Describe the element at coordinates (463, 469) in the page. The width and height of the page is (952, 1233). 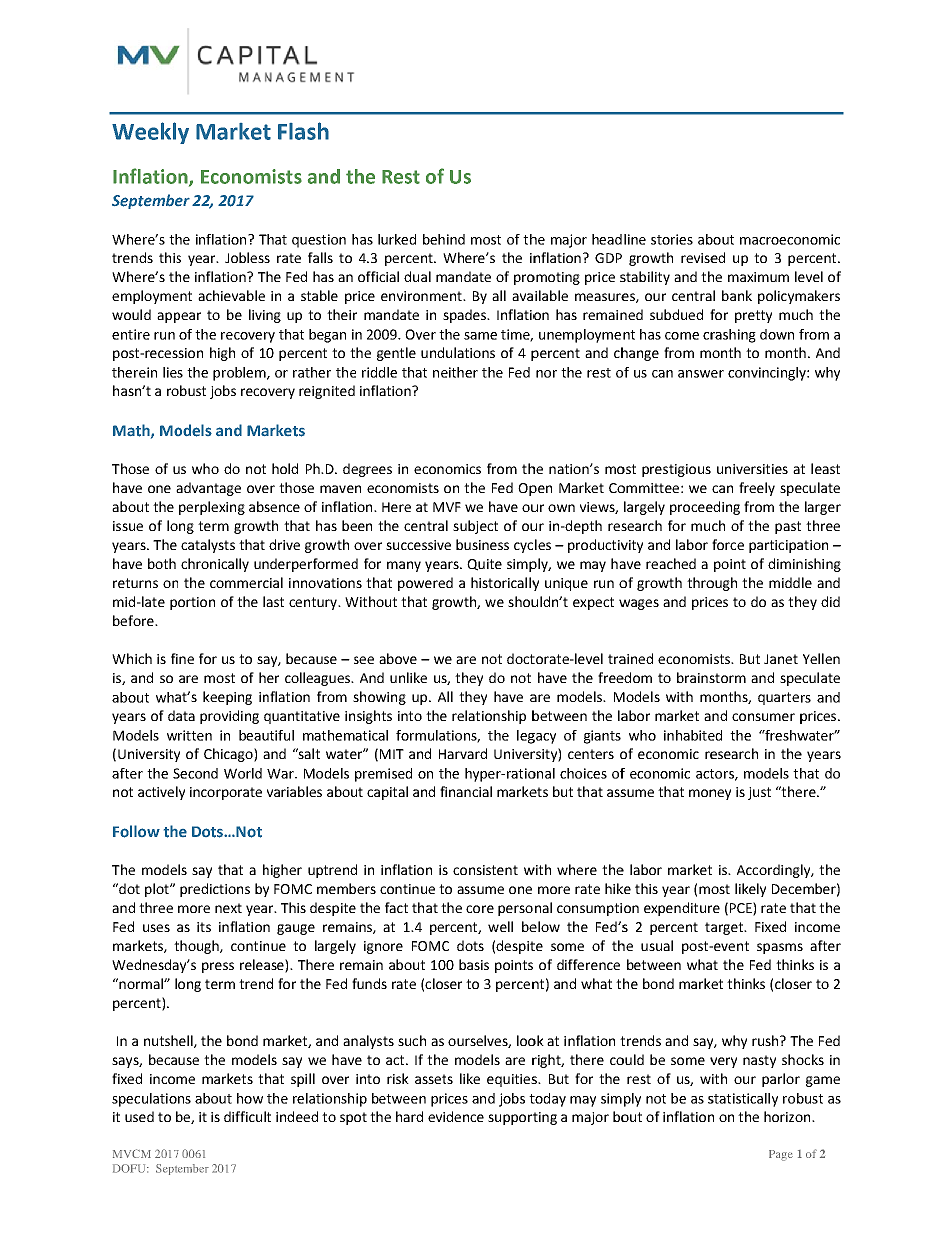
I see `omics` at that location.
